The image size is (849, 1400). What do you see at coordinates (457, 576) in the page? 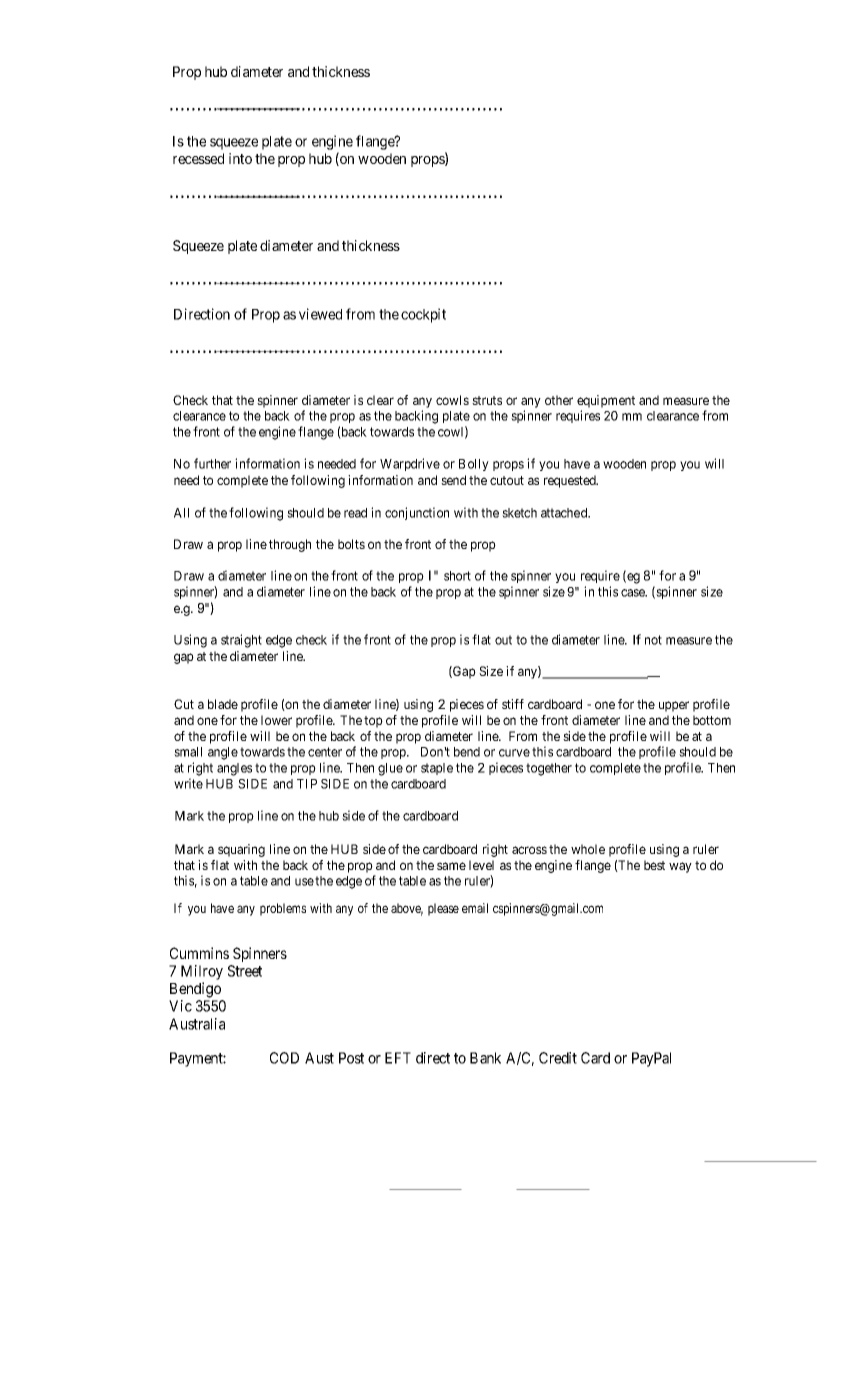
I see `short` at bounding box center [457, 576].
